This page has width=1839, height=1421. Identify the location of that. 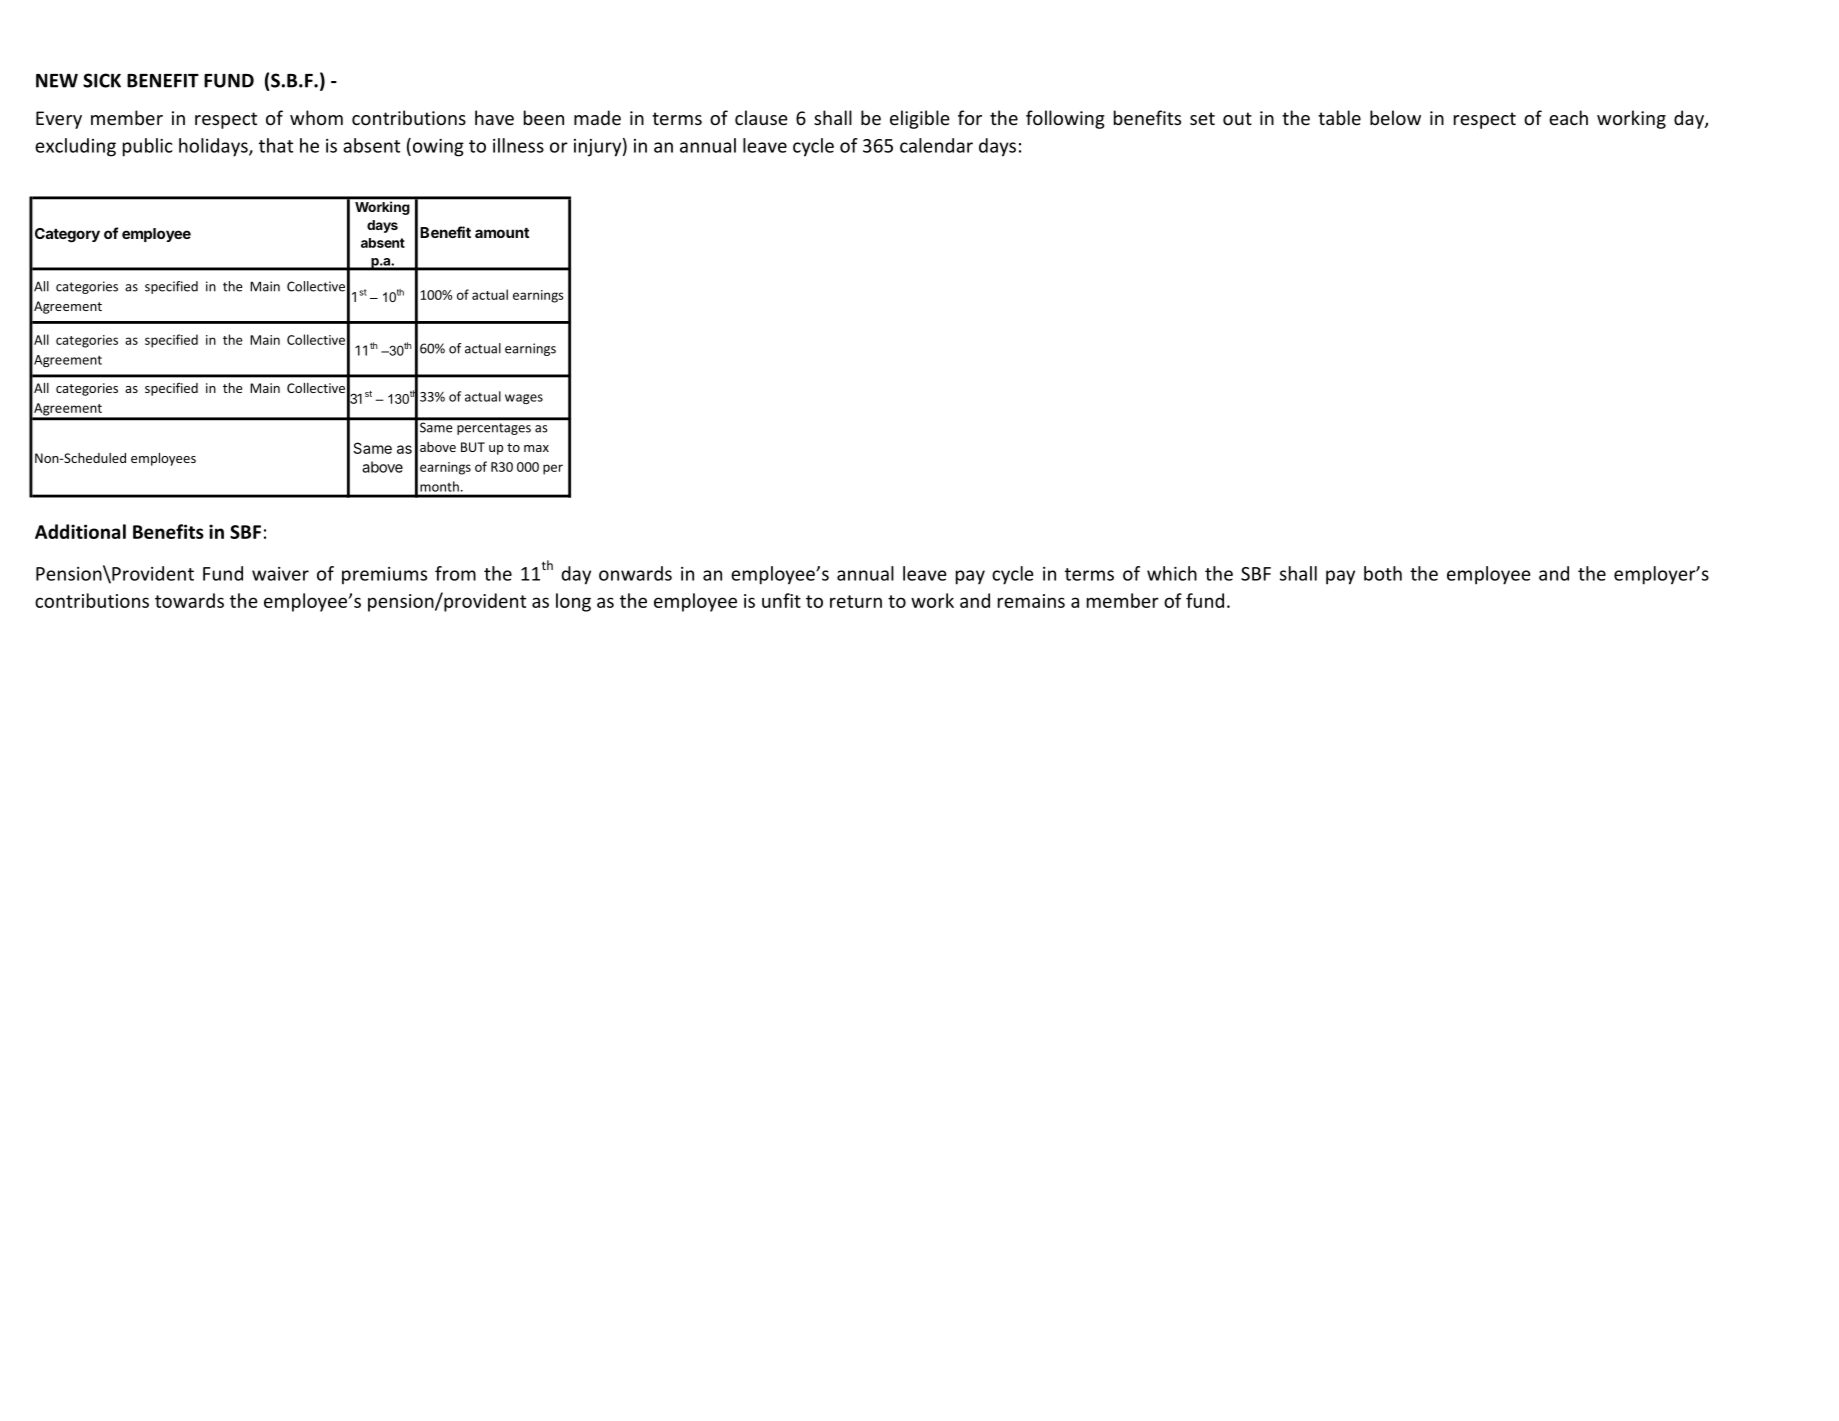
(276, 145).
